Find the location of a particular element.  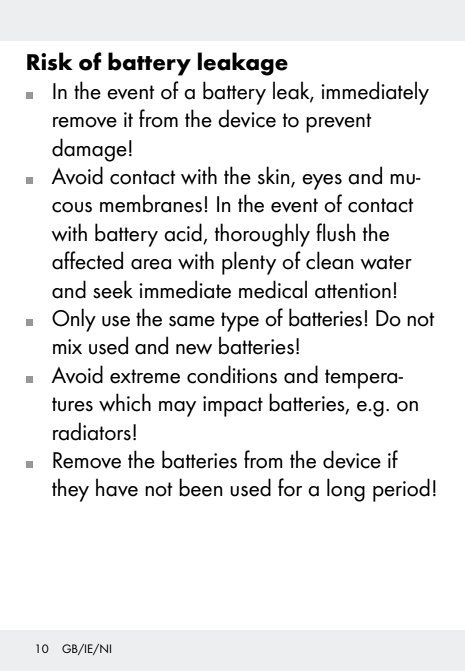

have is located at coordinates (117, 487).
